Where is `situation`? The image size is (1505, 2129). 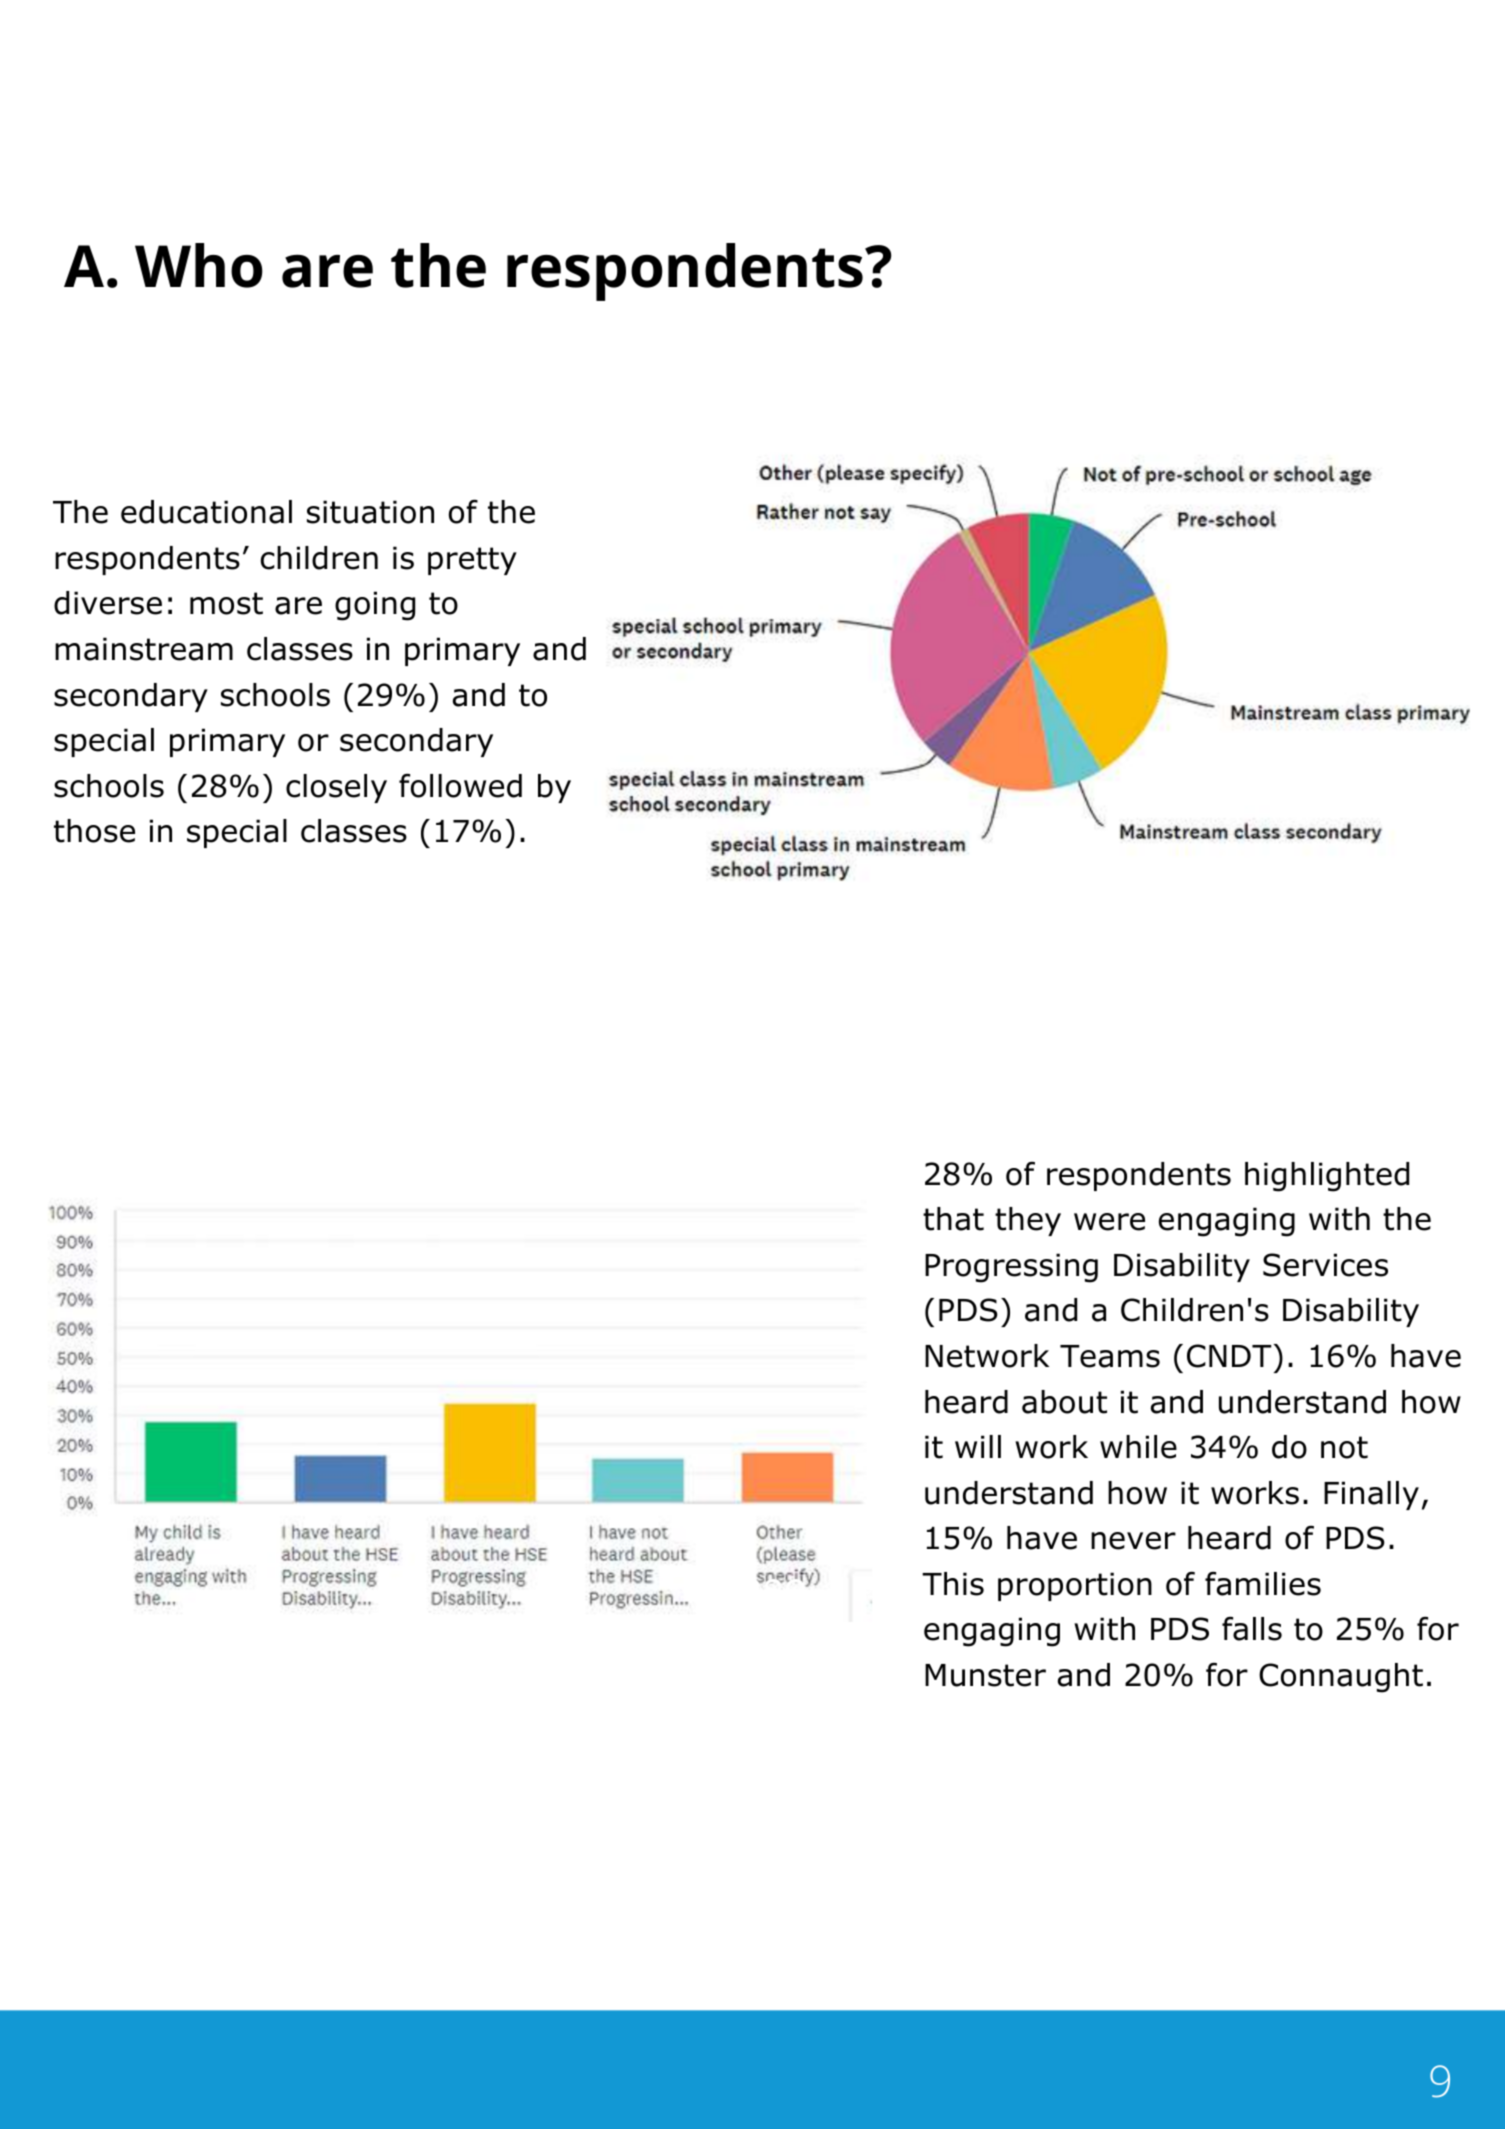
situation is located at coordinates (370, 512).
